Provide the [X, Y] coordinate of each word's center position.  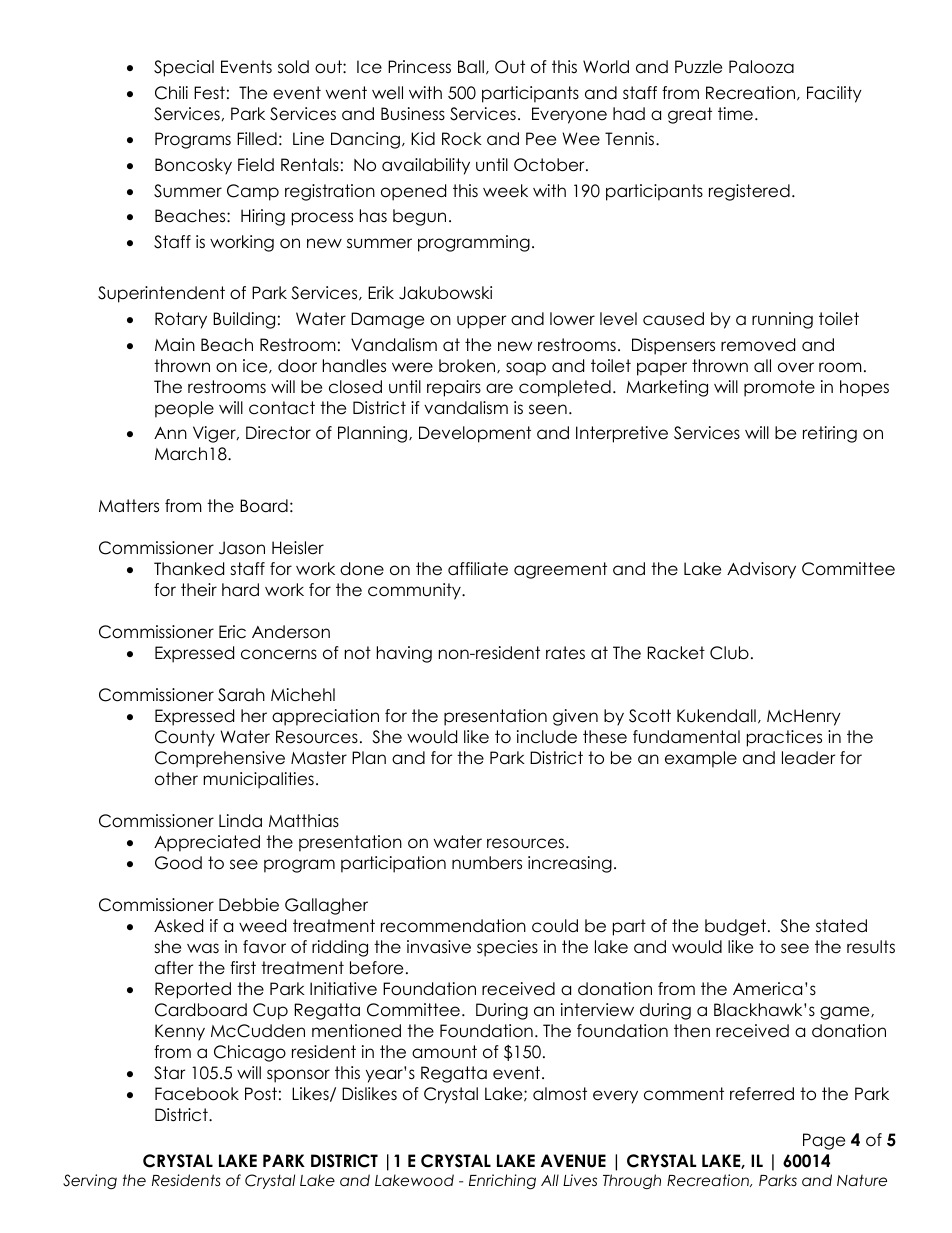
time [735, 114]
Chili [171, 93]
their [199, 590]
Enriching [502, 1182]
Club [729, 653]
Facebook [197, 1094]
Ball [471, 67]
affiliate [478, 569]
